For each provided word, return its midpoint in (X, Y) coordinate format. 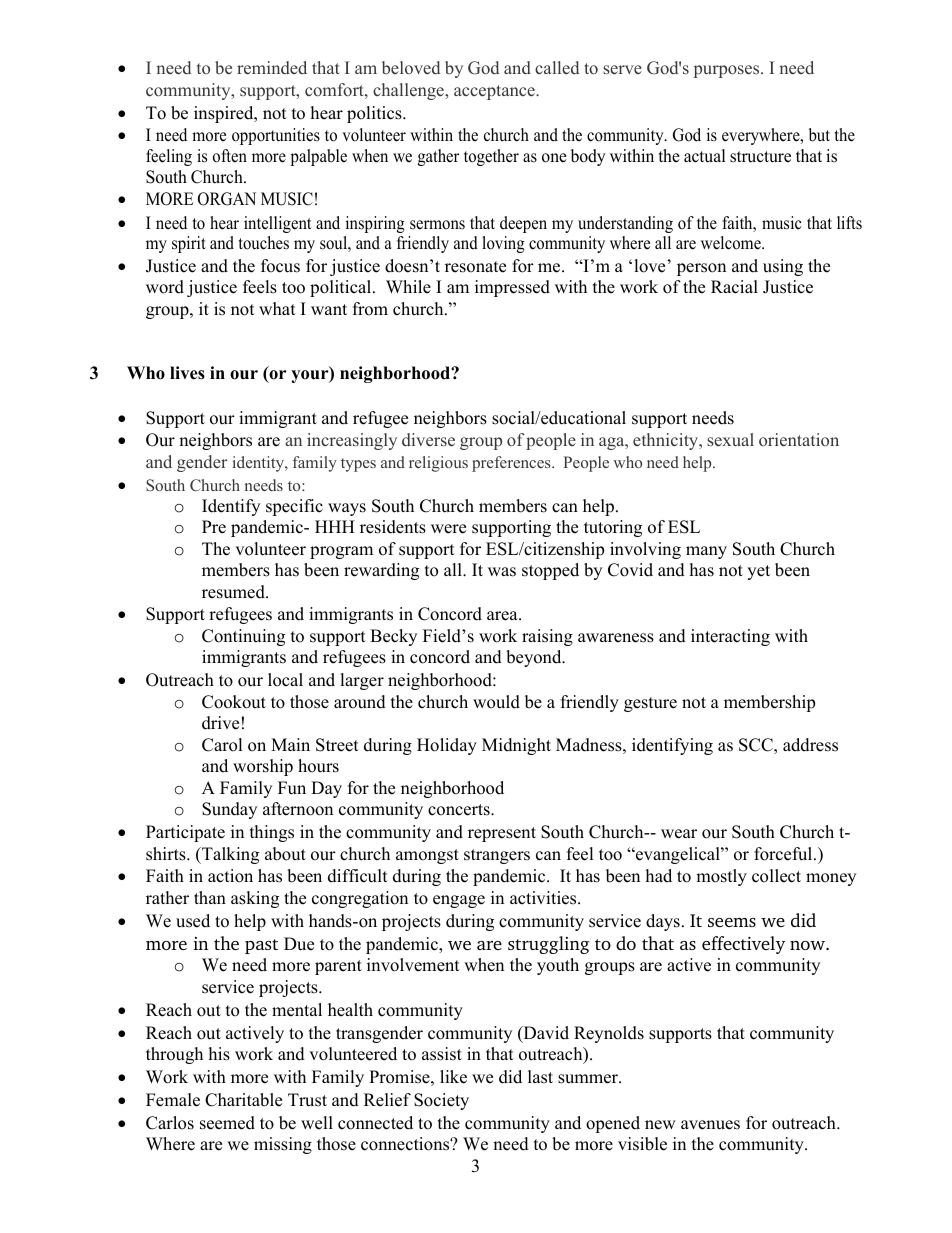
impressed (512, 288)
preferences (512, 464)
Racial (734, 287)
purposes (728, 71)
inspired (225, 114)
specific (294, 507)
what (277, 308)
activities (544, 898)
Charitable (243, 1100)
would (496, 702)
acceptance (495, 92)
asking (255, 899)
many (706, 552)
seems (732, 922)
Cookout (234, 702)
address (810, 745)
